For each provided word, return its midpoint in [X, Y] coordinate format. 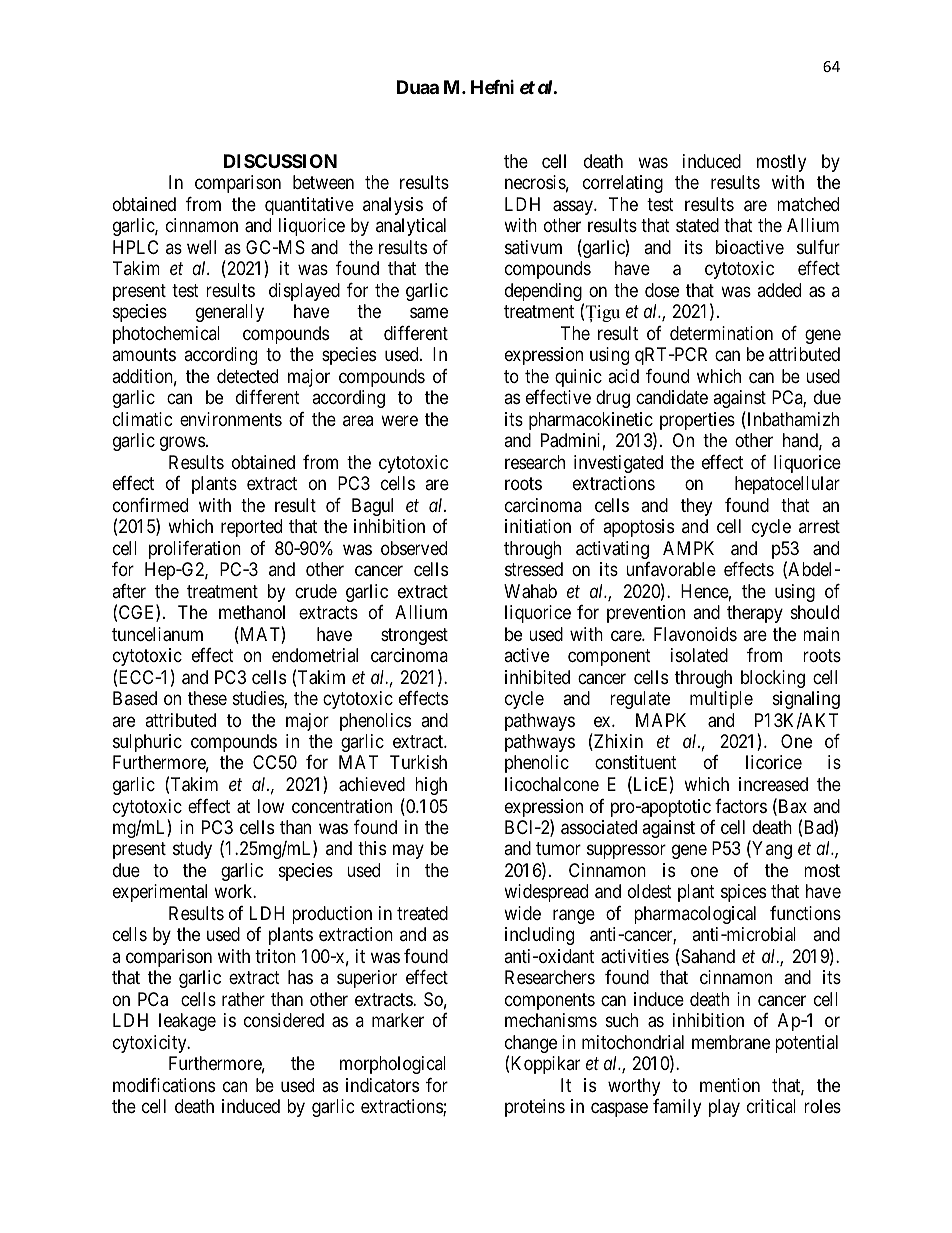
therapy [755, 614]
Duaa [418, 87]
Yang [771, 850]
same [429, 313]
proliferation [195, 550]
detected [247, 376]
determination [721, 333]
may [408, 852]
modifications [164, 1085]
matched [808, 204]
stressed [534, 569]
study [192, 850]
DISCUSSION [280, 161]
